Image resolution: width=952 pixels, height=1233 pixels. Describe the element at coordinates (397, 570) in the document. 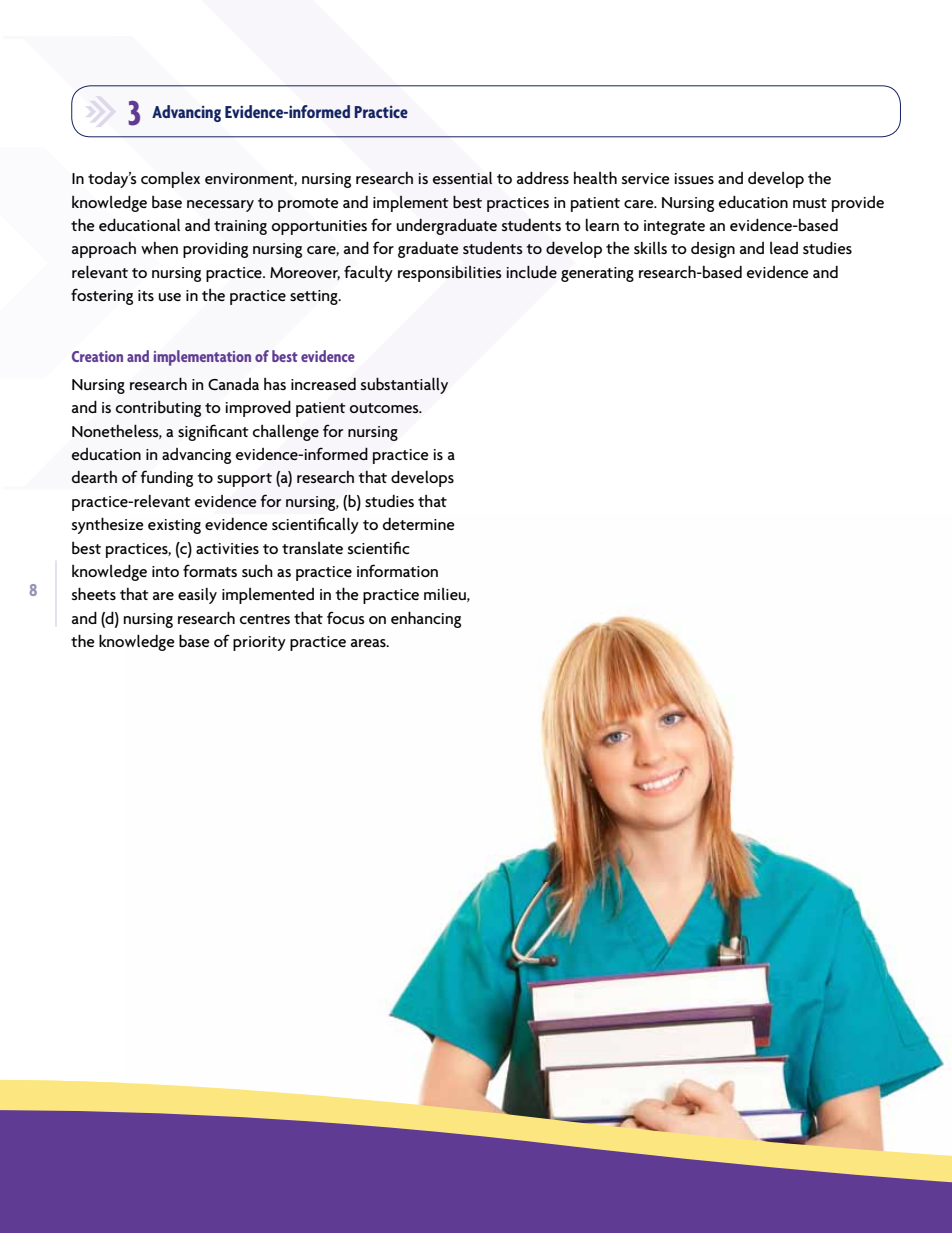

I see `information` at that location.
